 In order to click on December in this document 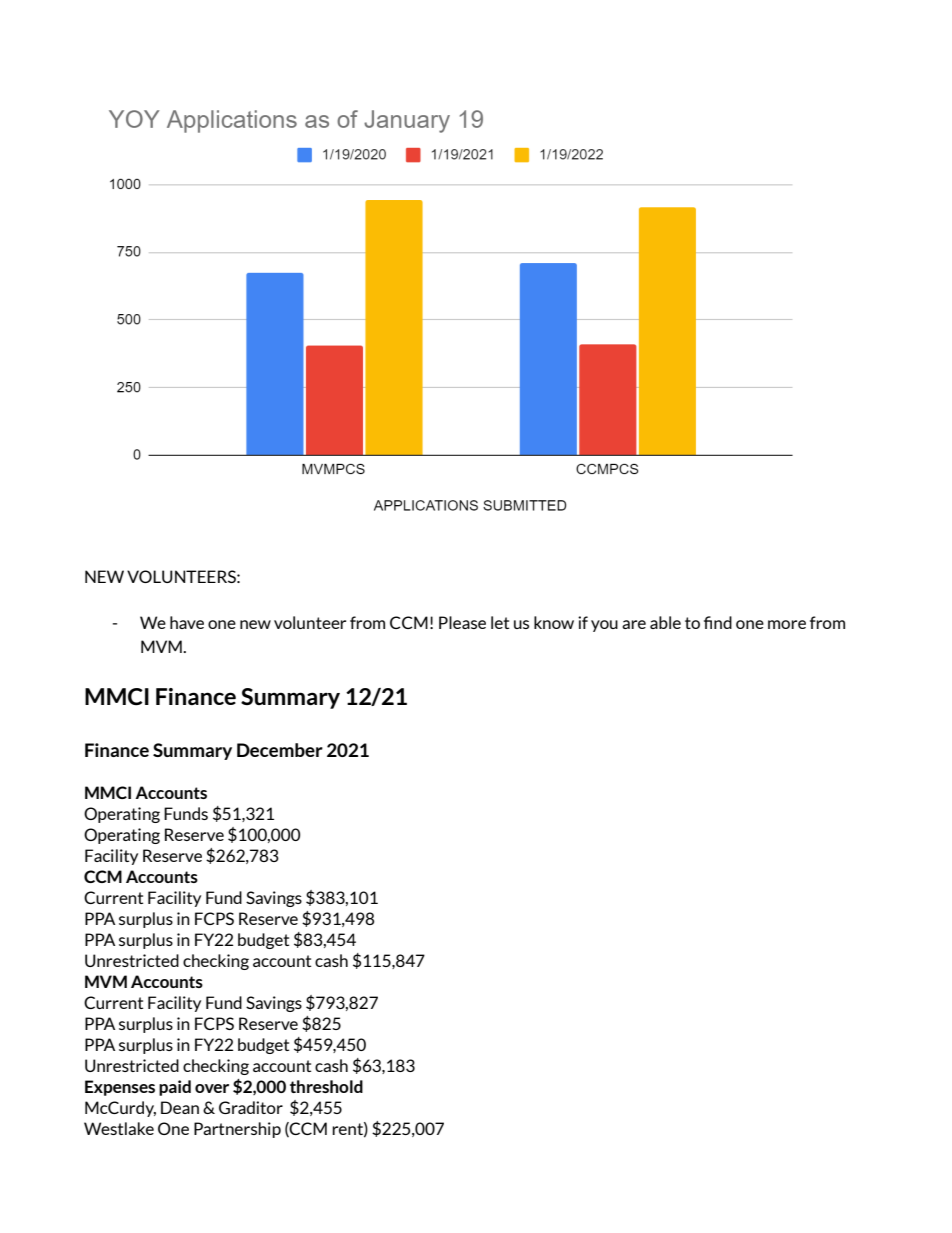, I will do `click(280, 750)`.
